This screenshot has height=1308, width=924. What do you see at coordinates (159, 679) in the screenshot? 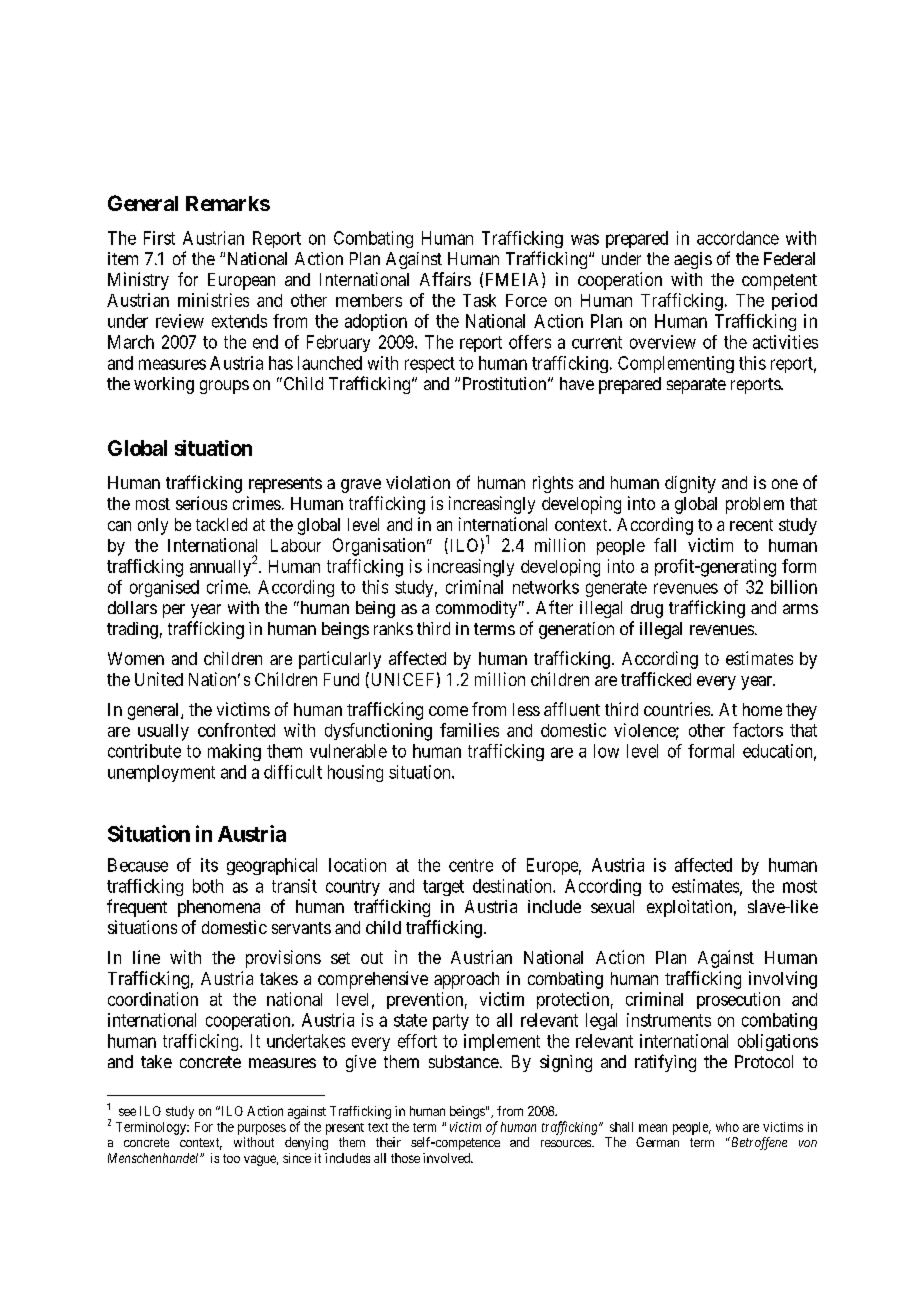
I see `United` at bounding box center [159, 679].
